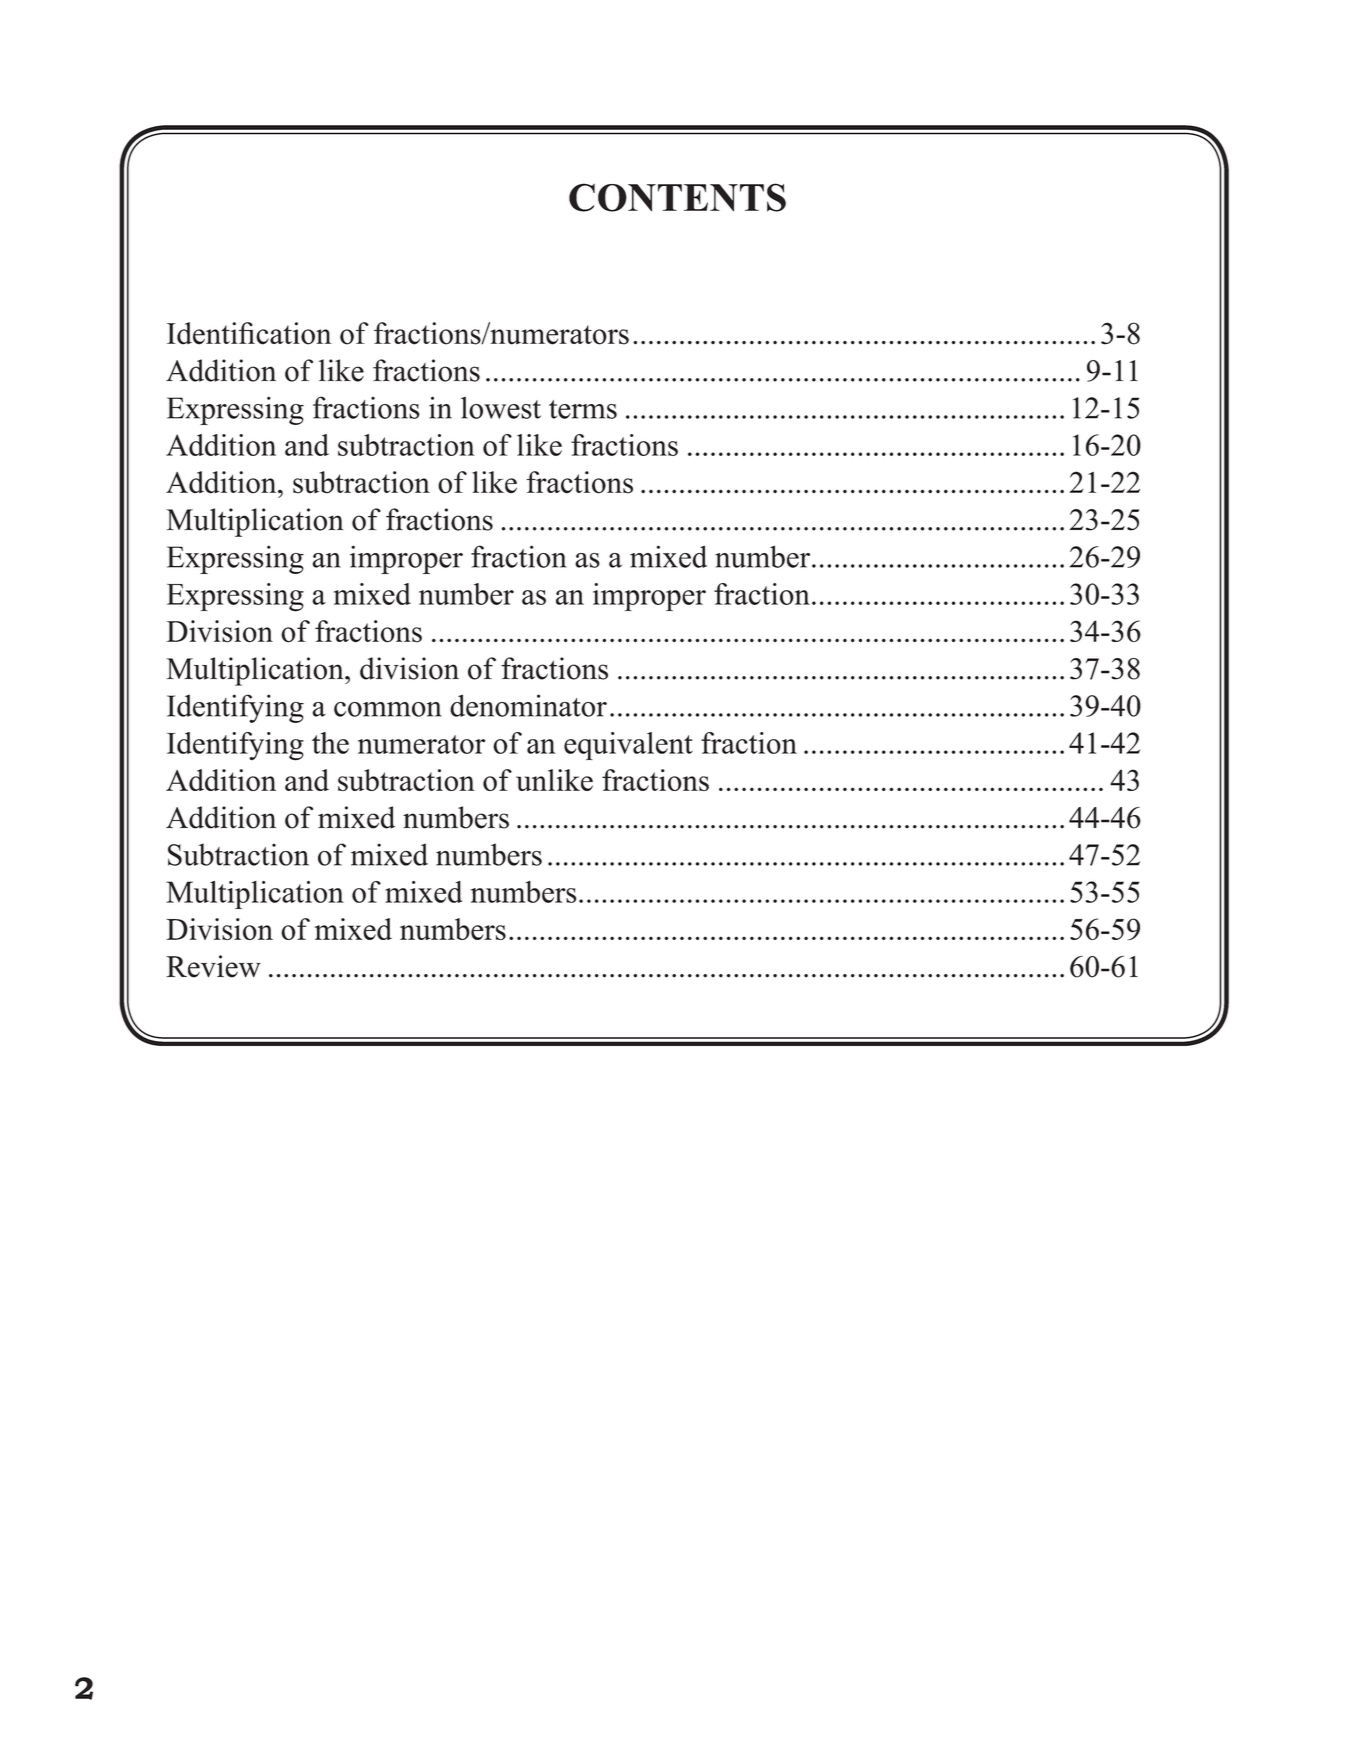 Image resolution: width=1354 pixels, height=1753 pixels. Describe the element at coordinates (628, 746) in the page. I see `equivalent` at that location.
